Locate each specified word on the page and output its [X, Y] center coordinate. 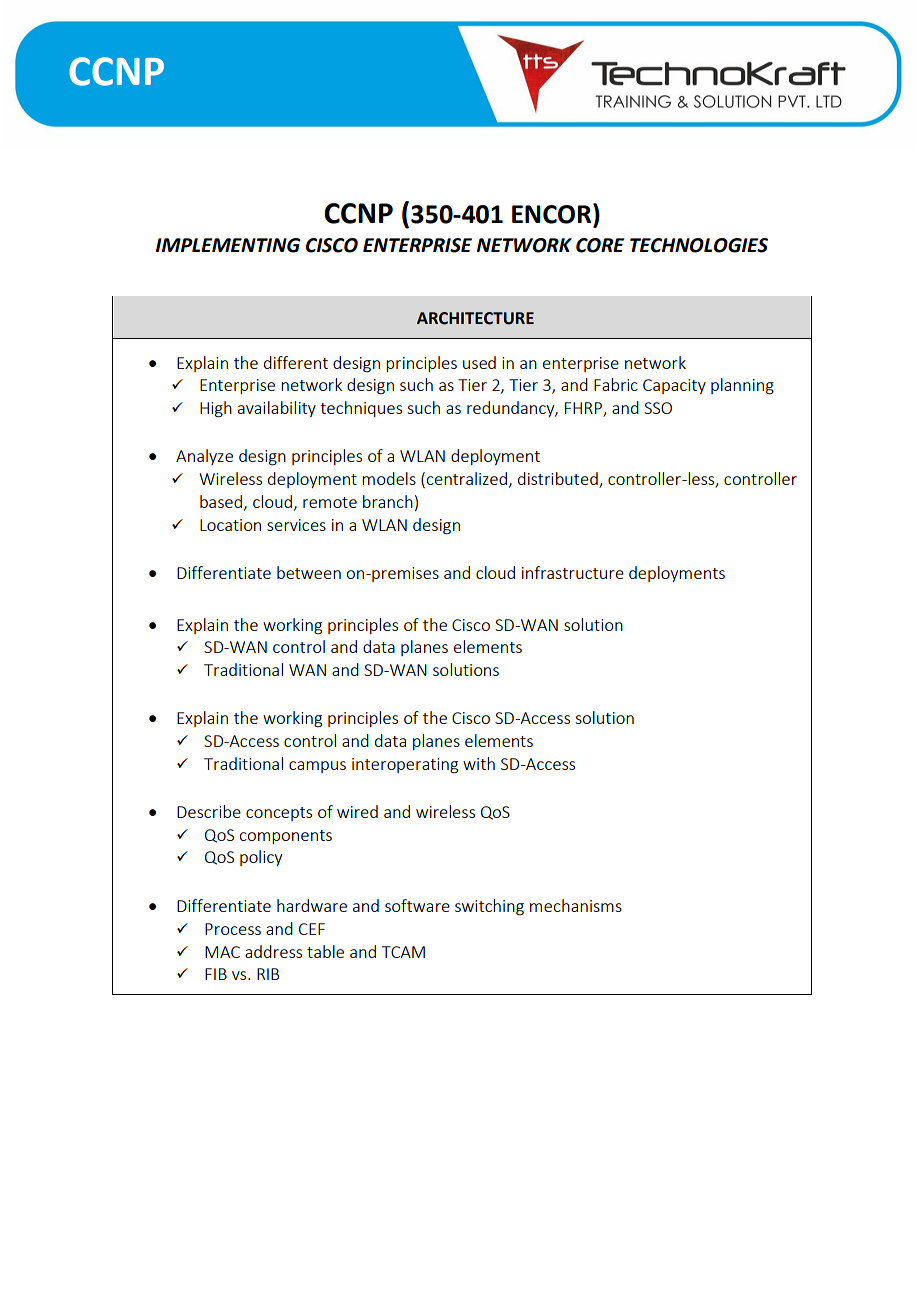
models [389, 478]
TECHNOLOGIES [699, 245]
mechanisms [576, 905]
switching [489, 907]
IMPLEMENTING [228, 245]
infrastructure [573, 572]
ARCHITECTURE [475, 318]
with [479, 763]
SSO [658, 408]
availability [277, 409]
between [309, 572]
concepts [279, 814]
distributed [559, 480]
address [273, 951]
